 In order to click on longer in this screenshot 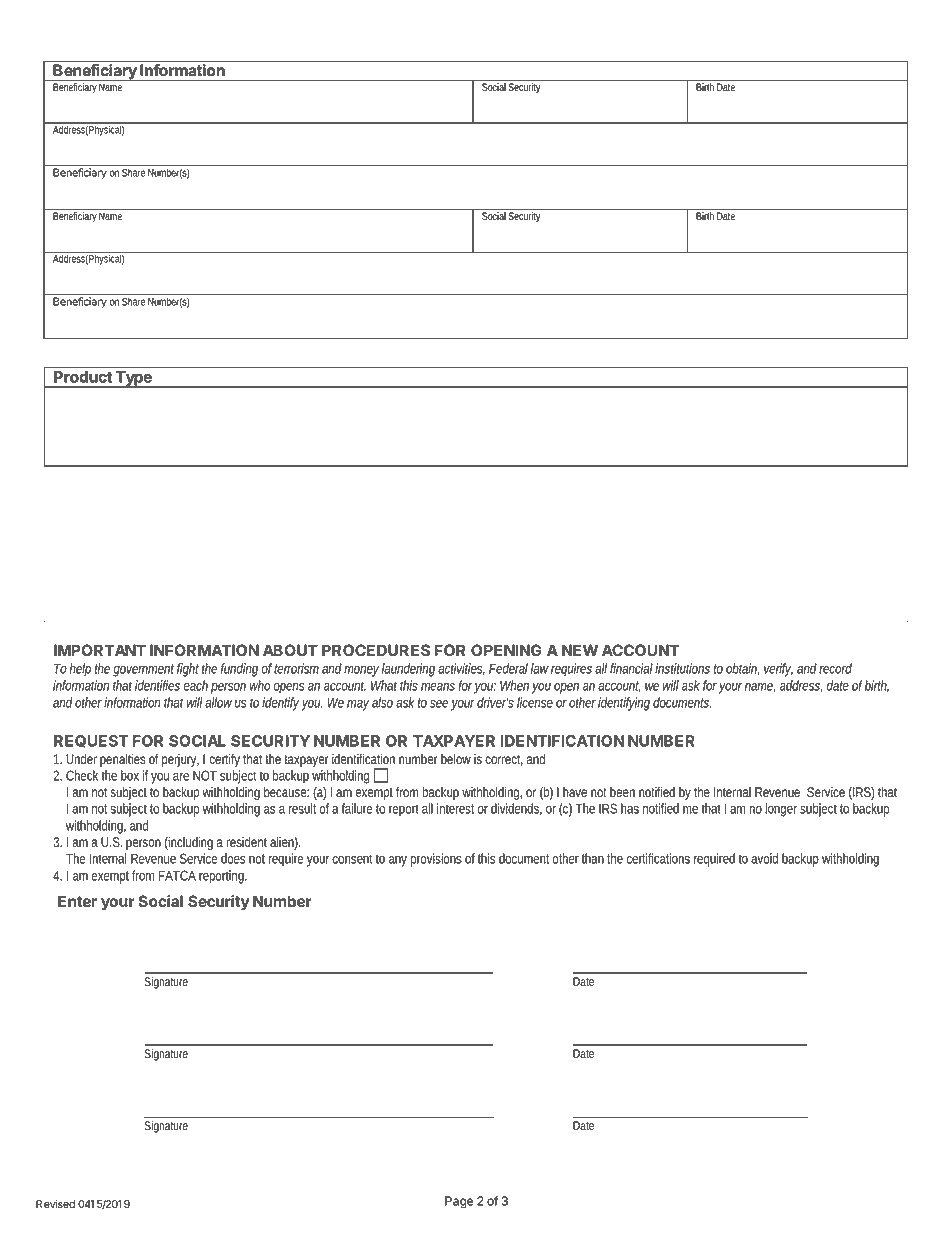, I will do `click(781, 810)`.
